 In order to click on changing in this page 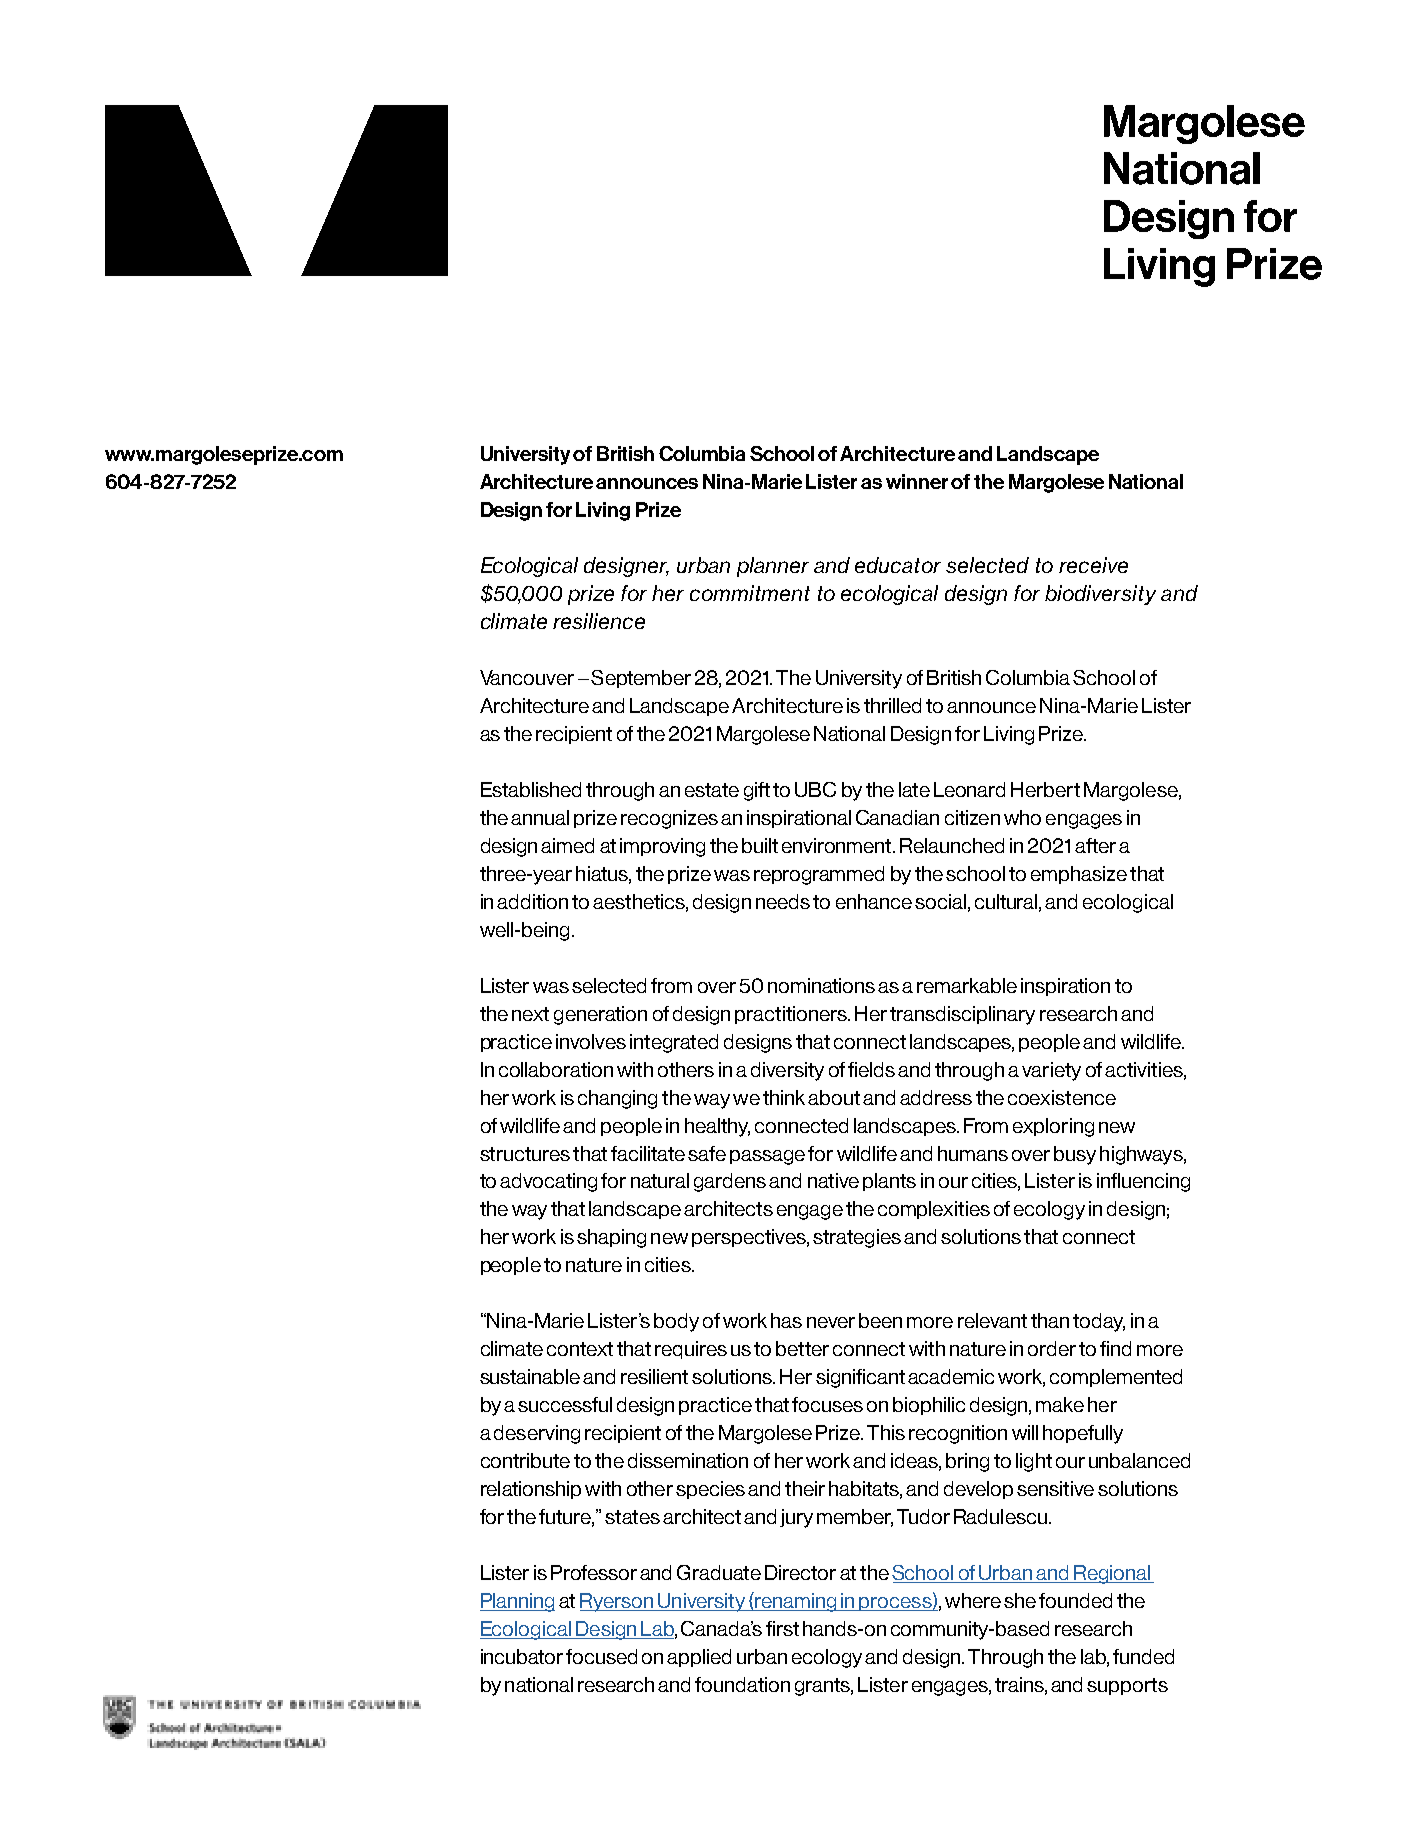, I will do `click(617, 1099)`.
